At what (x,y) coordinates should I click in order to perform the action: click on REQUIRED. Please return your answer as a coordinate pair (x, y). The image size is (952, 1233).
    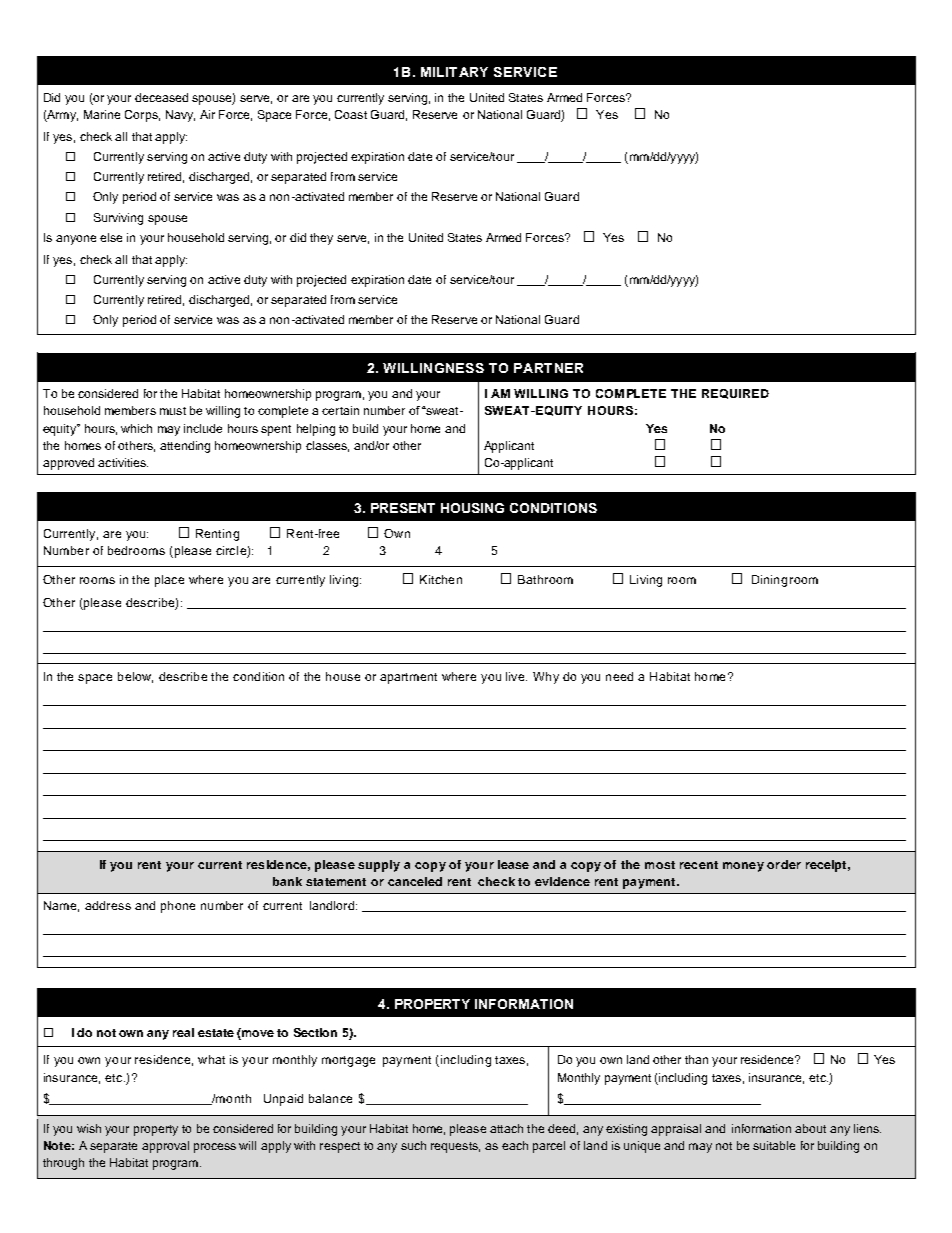
    Looking at the image, I should click on (735, 394).
